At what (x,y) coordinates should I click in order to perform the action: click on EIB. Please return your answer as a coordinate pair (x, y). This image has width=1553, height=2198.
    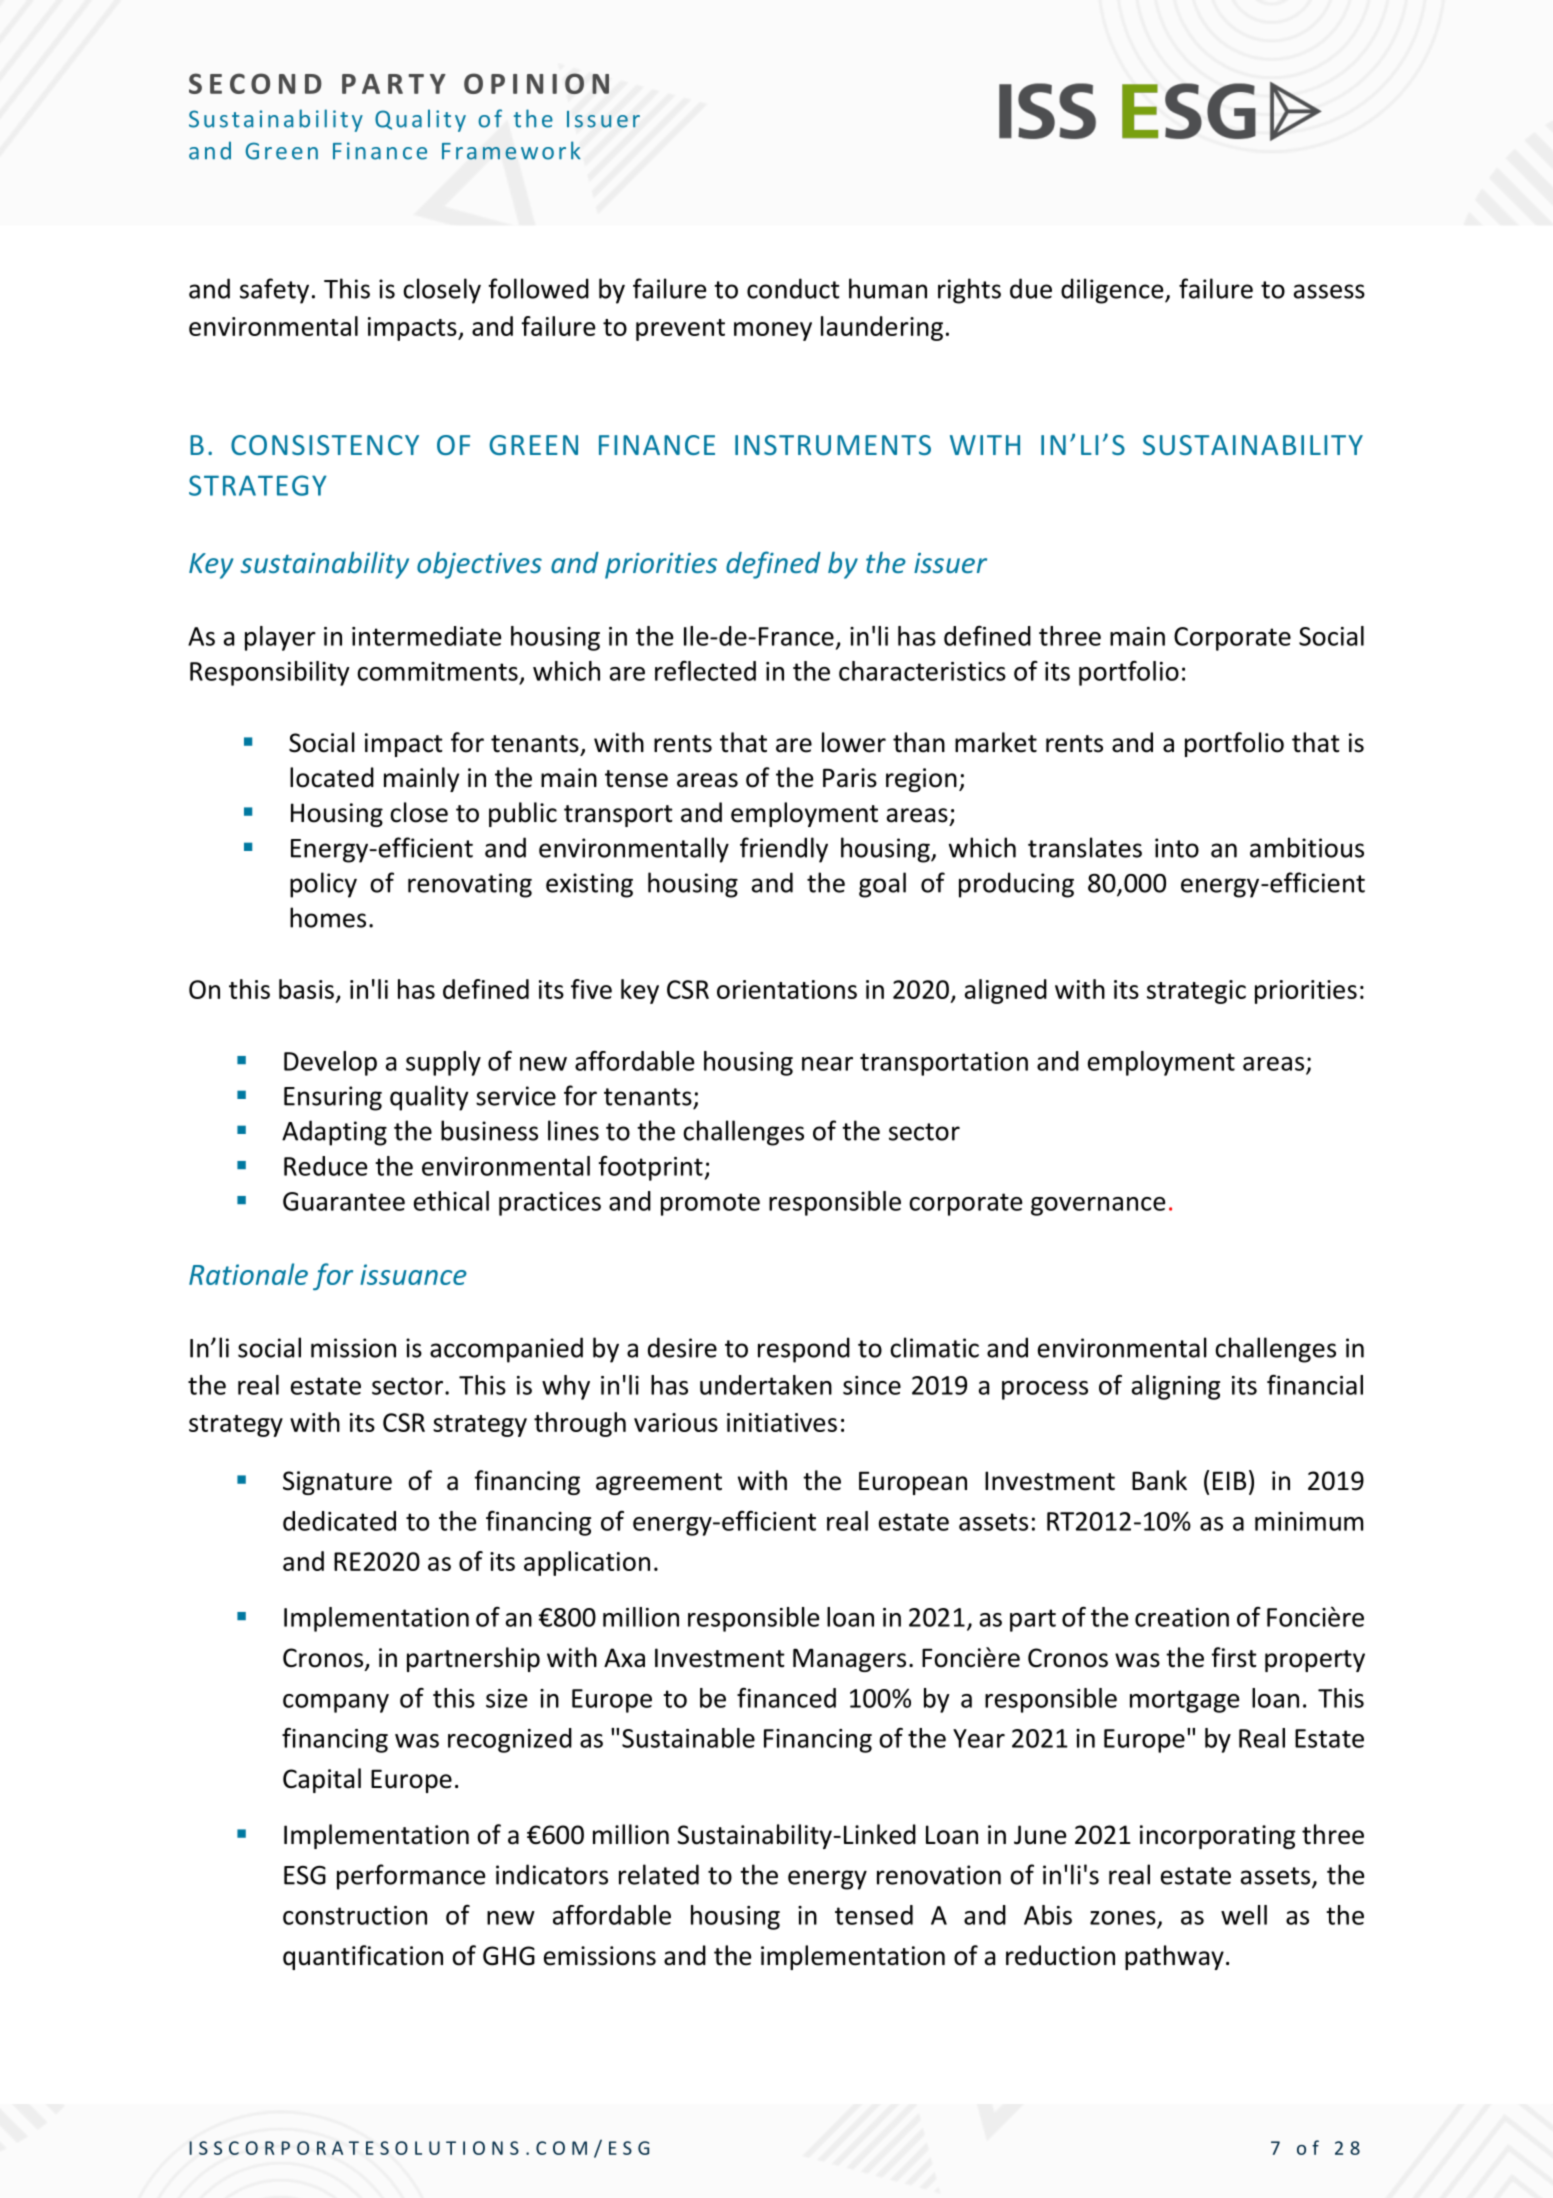
    Looking at the image, I should click on (1229, 1480).
